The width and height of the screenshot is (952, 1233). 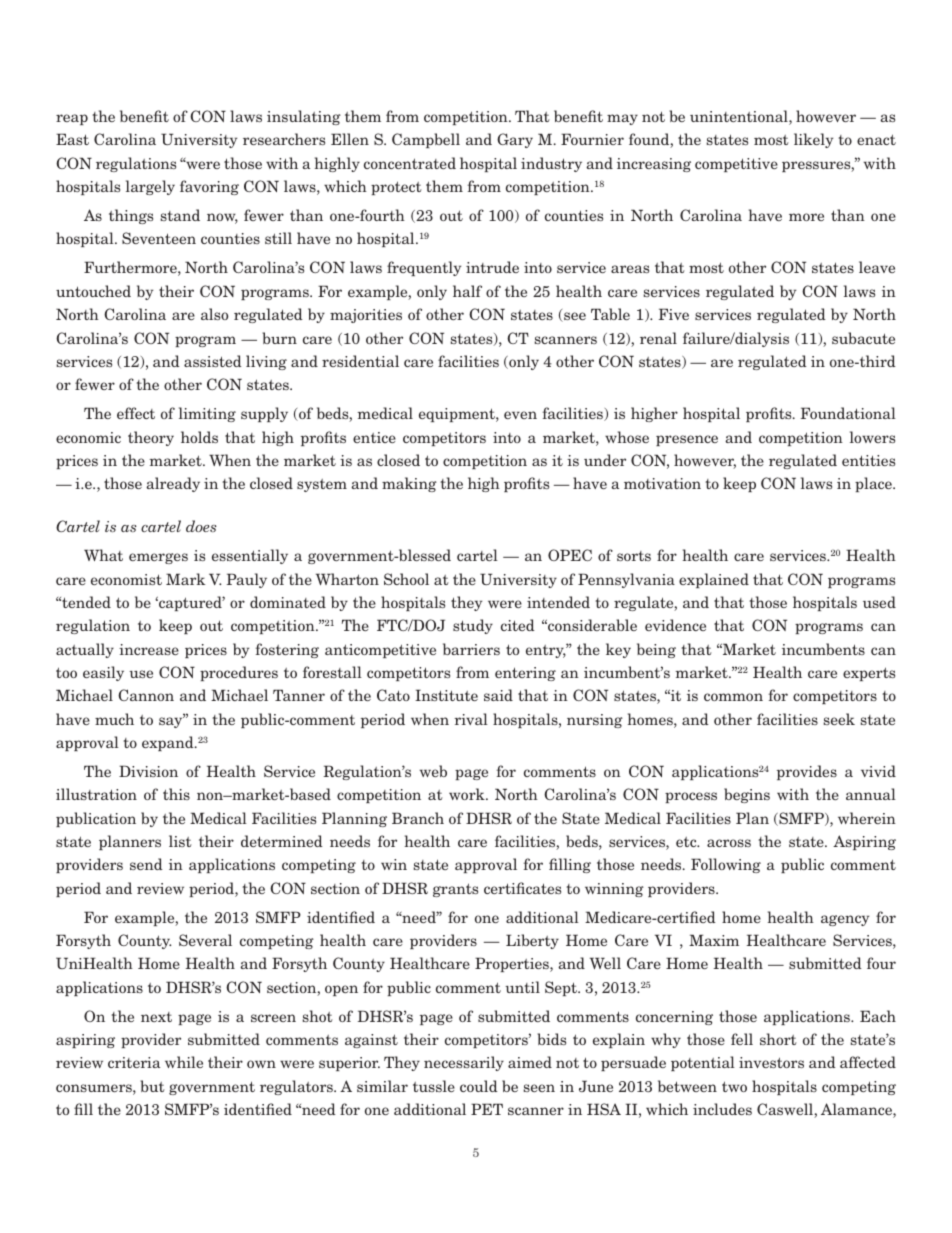 I want to click on study, so click(x=473, y=626).
